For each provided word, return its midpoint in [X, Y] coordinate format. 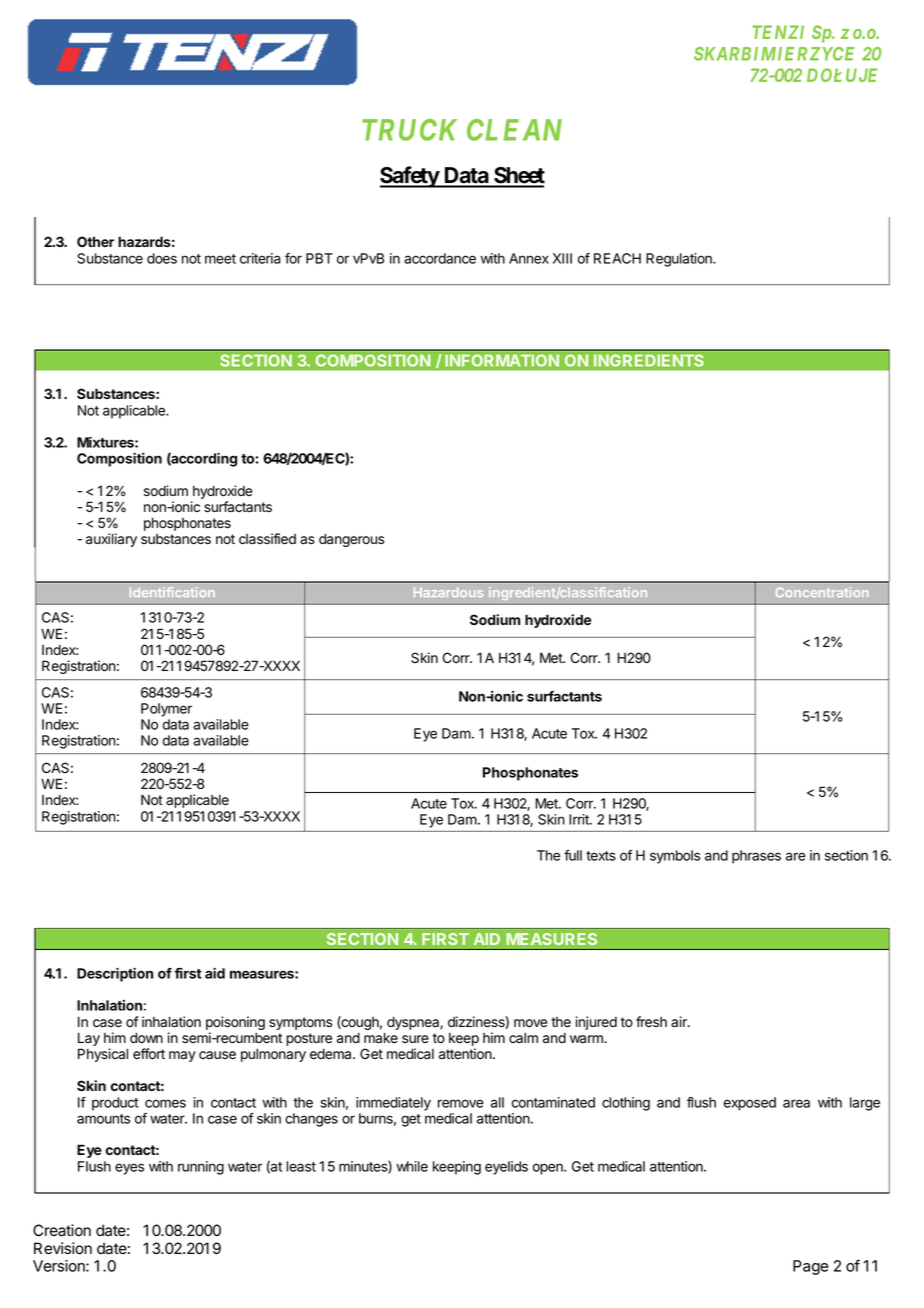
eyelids [506, 1168]
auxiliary [111, 540]
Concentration [822, 592]
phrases [756, 857]
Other [95, 241]
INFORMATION [502, 360]
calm [523, 1038]
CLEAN [514, 130]
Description [115, 974]
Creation [62, 1230]
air [680, 1022]
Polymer [166, 710]
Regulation [680, 260]
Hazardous [448, 592]
